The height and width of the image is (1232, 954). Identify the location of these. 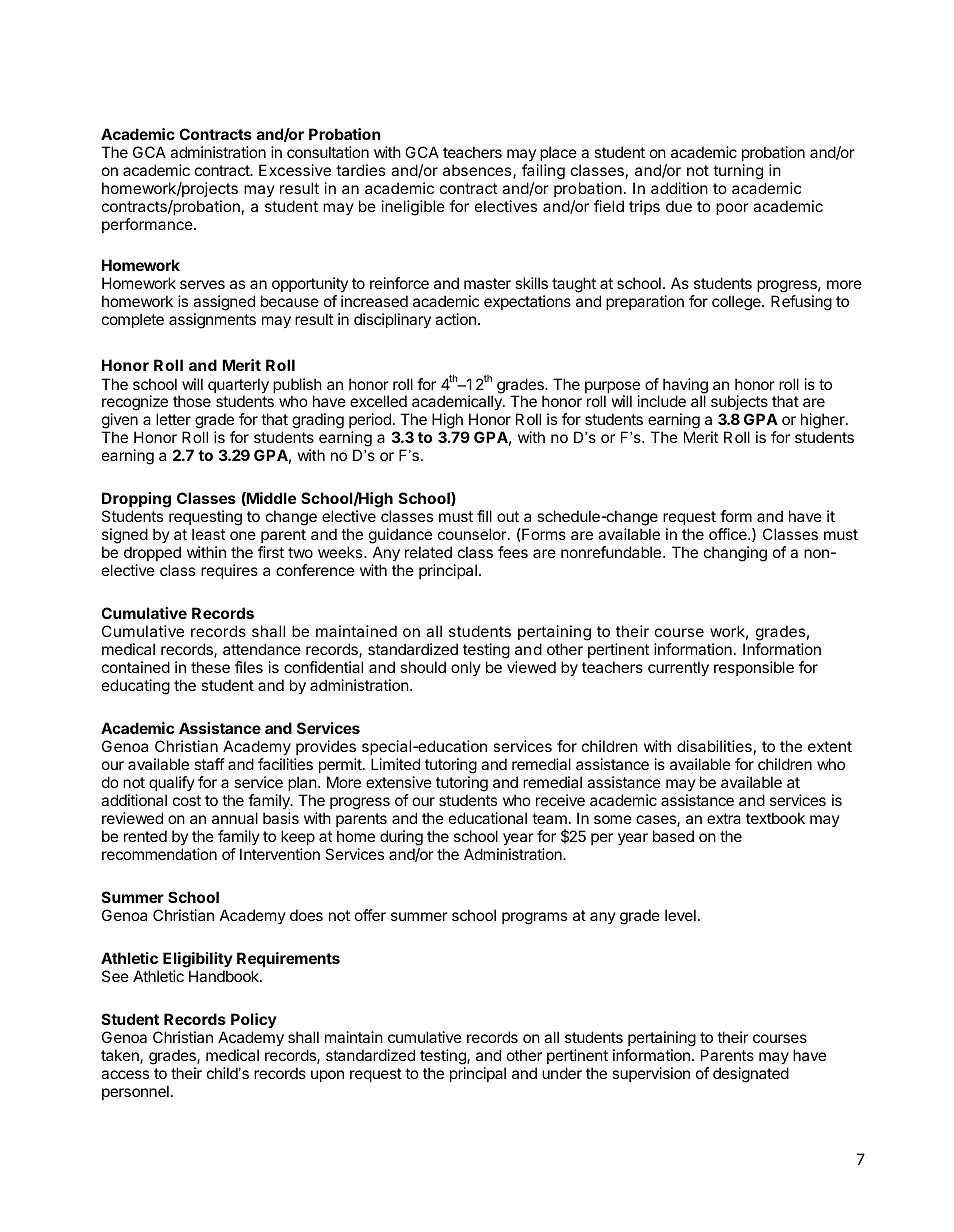
(210, 667).
